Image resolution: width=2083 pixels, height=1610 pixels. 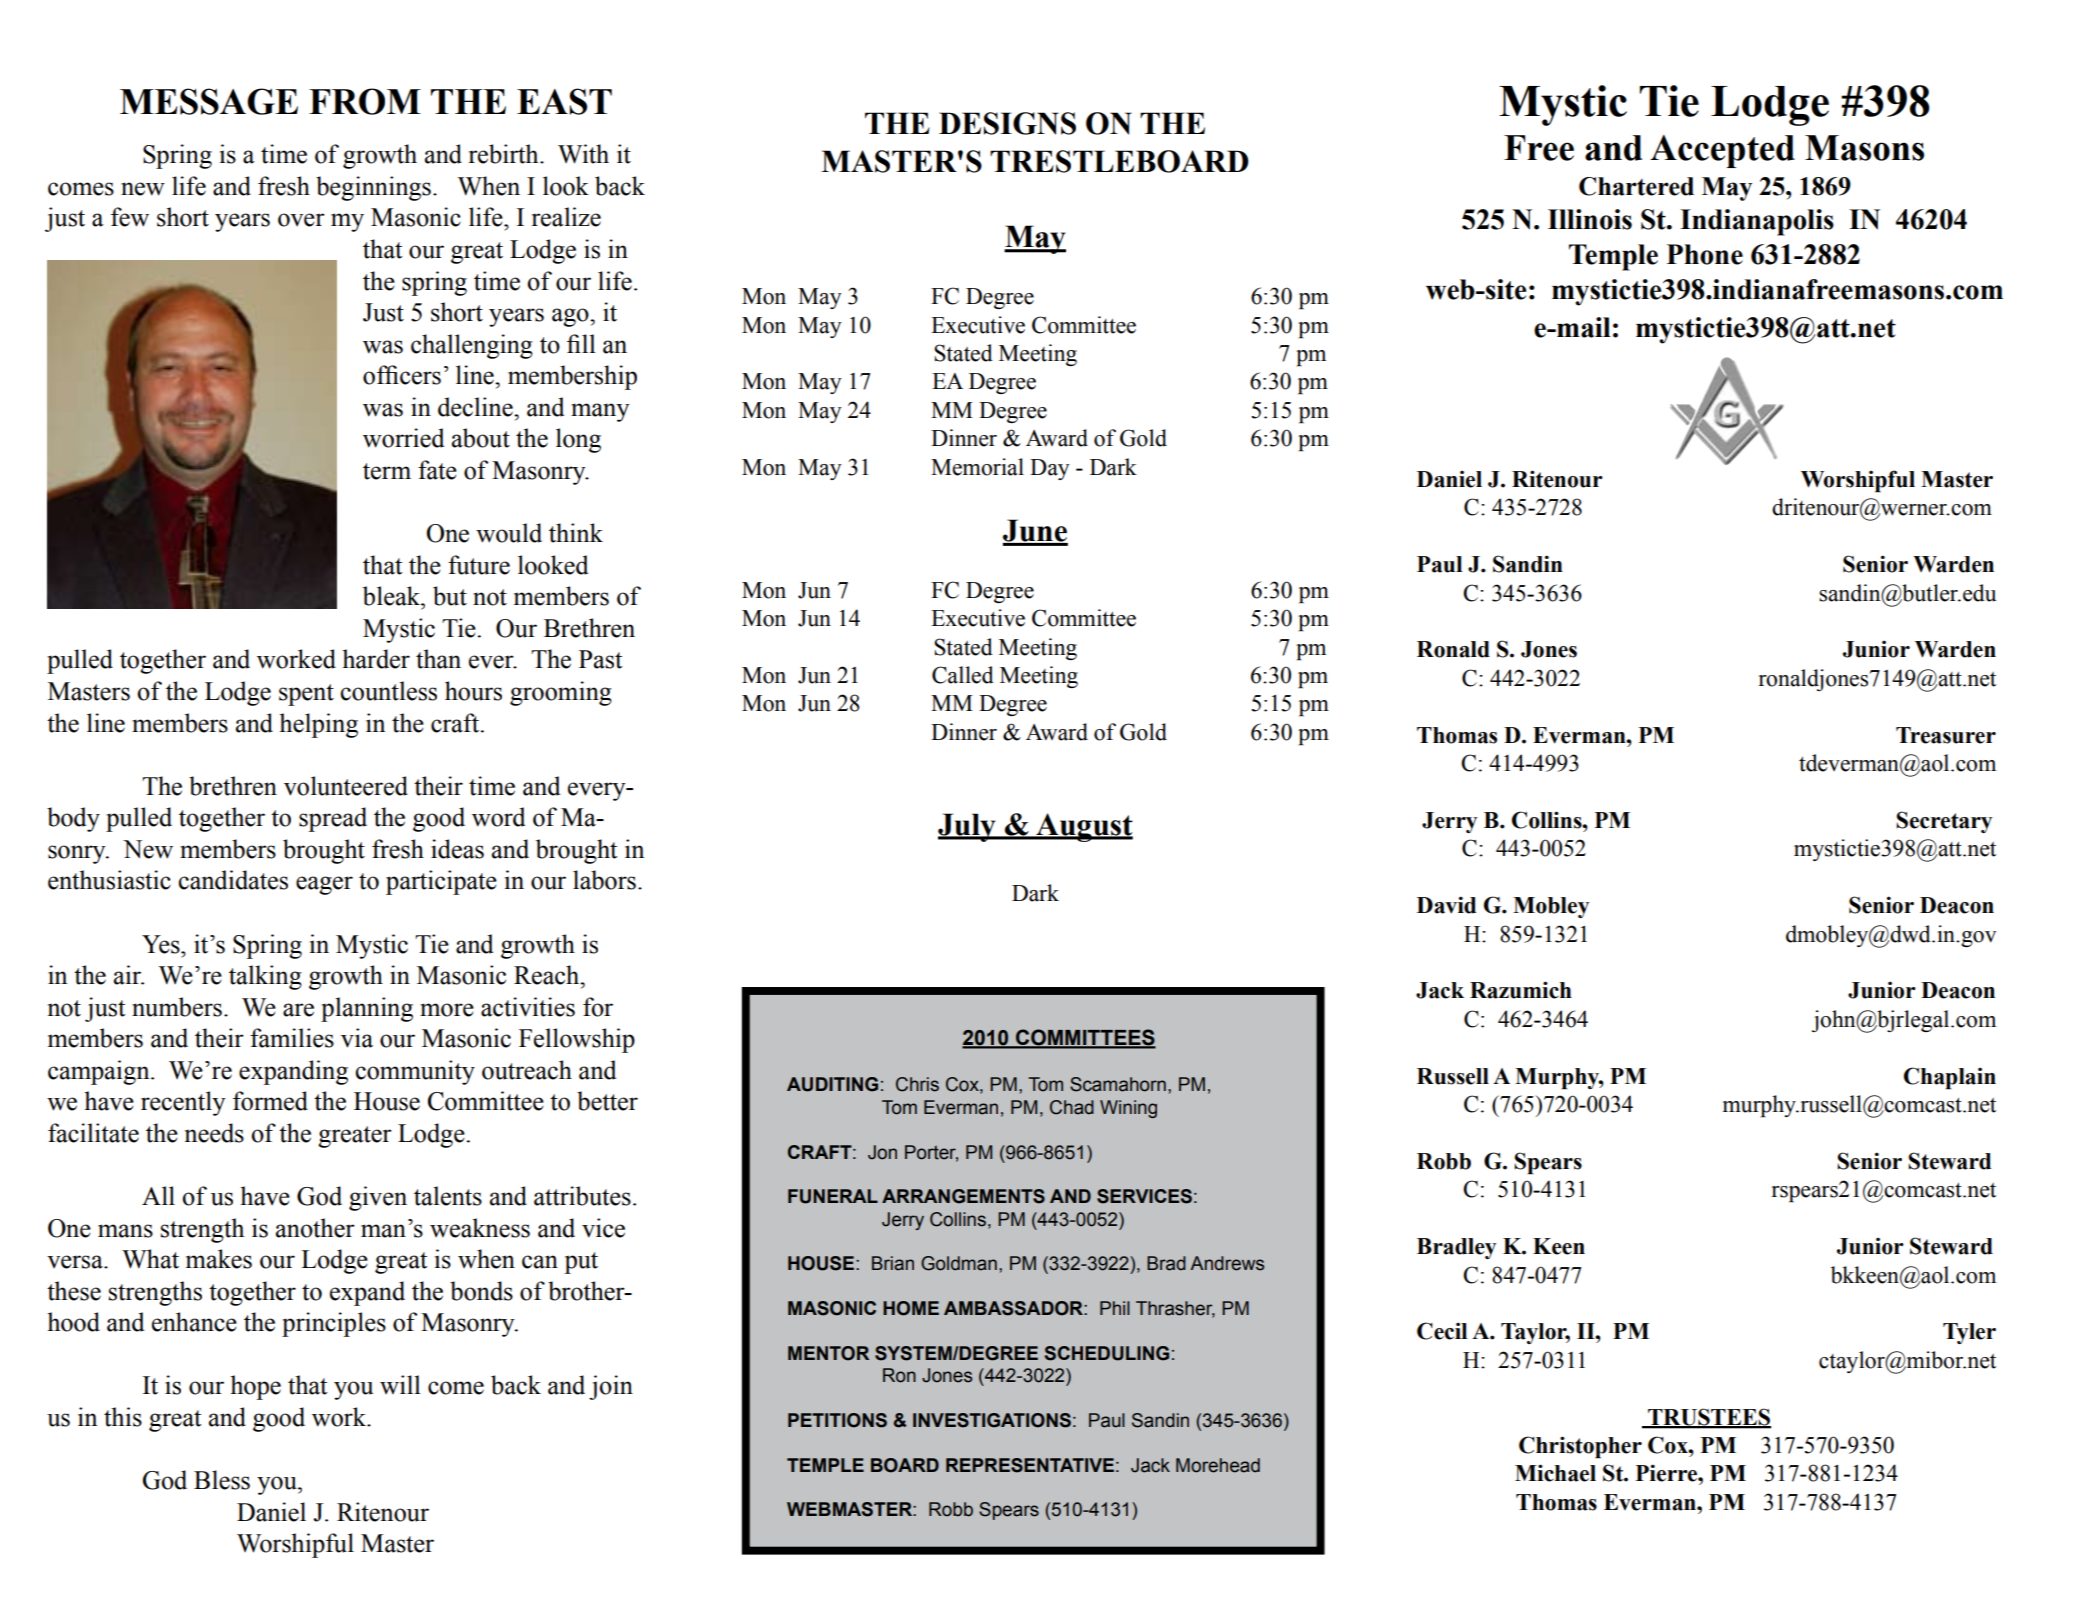 I want to click on DESIGNS, so click(x=1007, y=123).
